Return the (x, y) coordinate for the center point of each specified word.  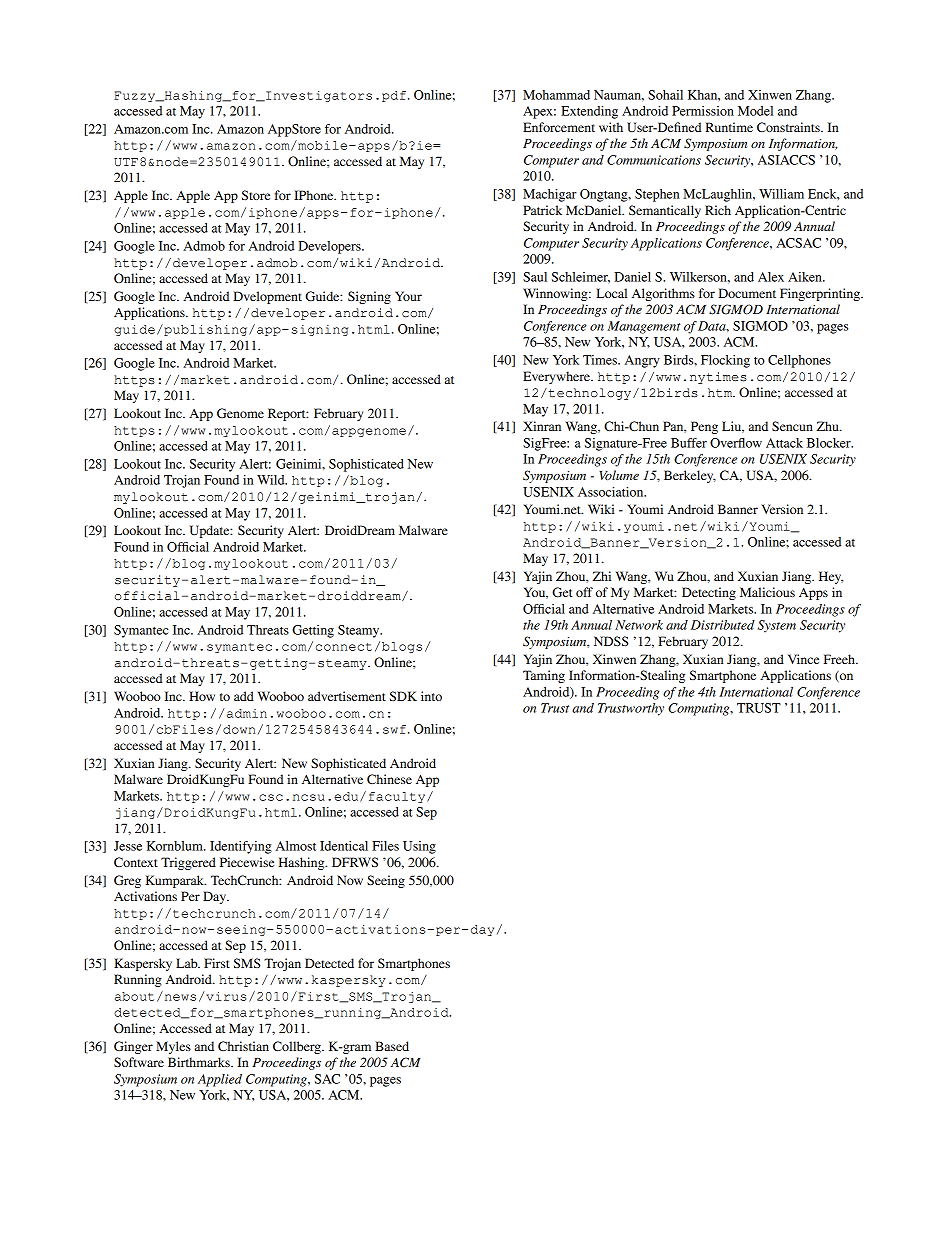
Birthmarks (200, 1062)
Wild (272, 480)
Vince (803, 659)
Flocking (725, 361)
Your (408, 296)
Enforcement (559, 127)
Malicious (767, 592)
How (202, 696)
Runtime (729, 127)
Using (419, 847)
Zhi (601, 576)
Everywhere (557, 377)
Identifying (241, 847)
